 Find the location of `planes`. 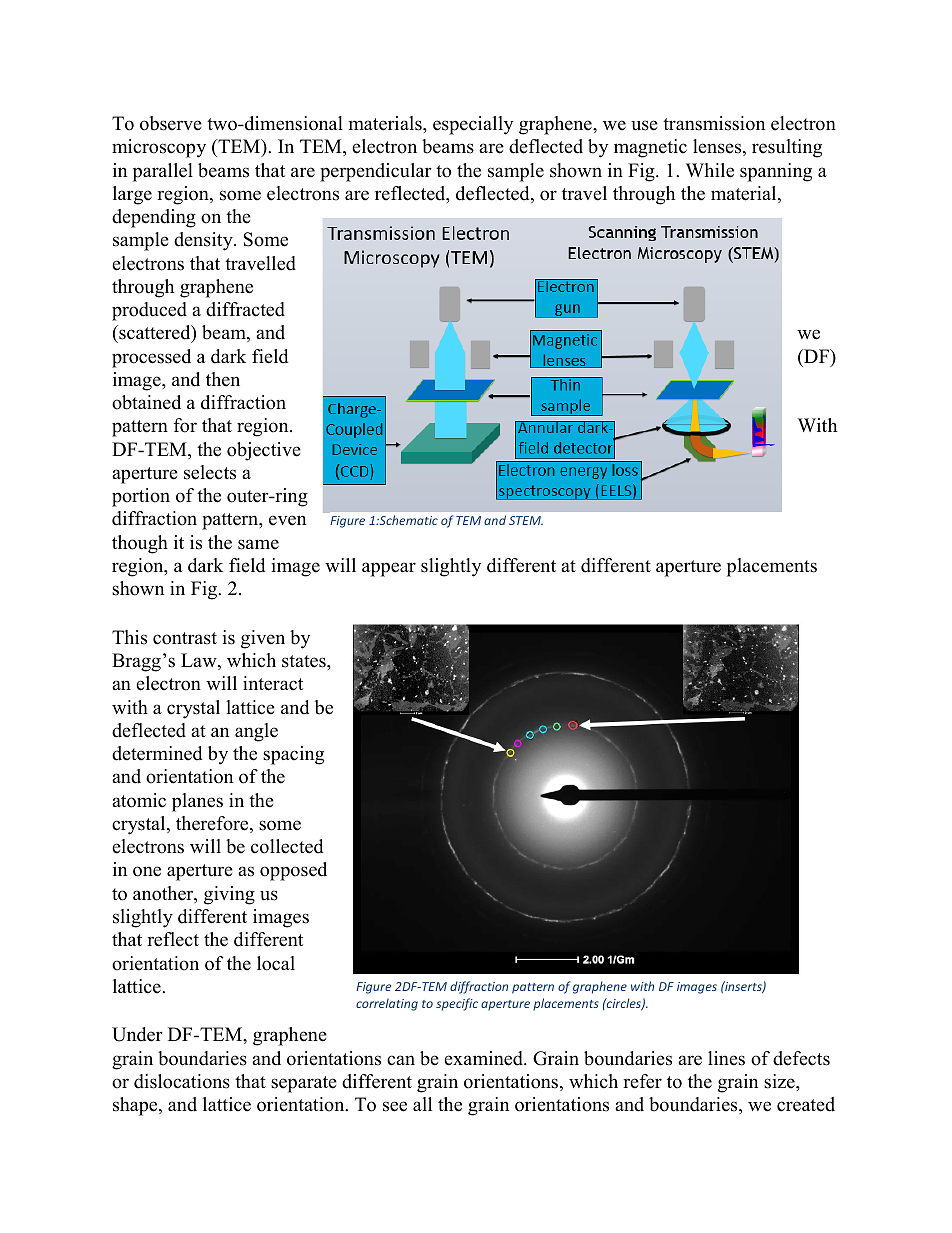

planes is located at coordinates (197, 802).
